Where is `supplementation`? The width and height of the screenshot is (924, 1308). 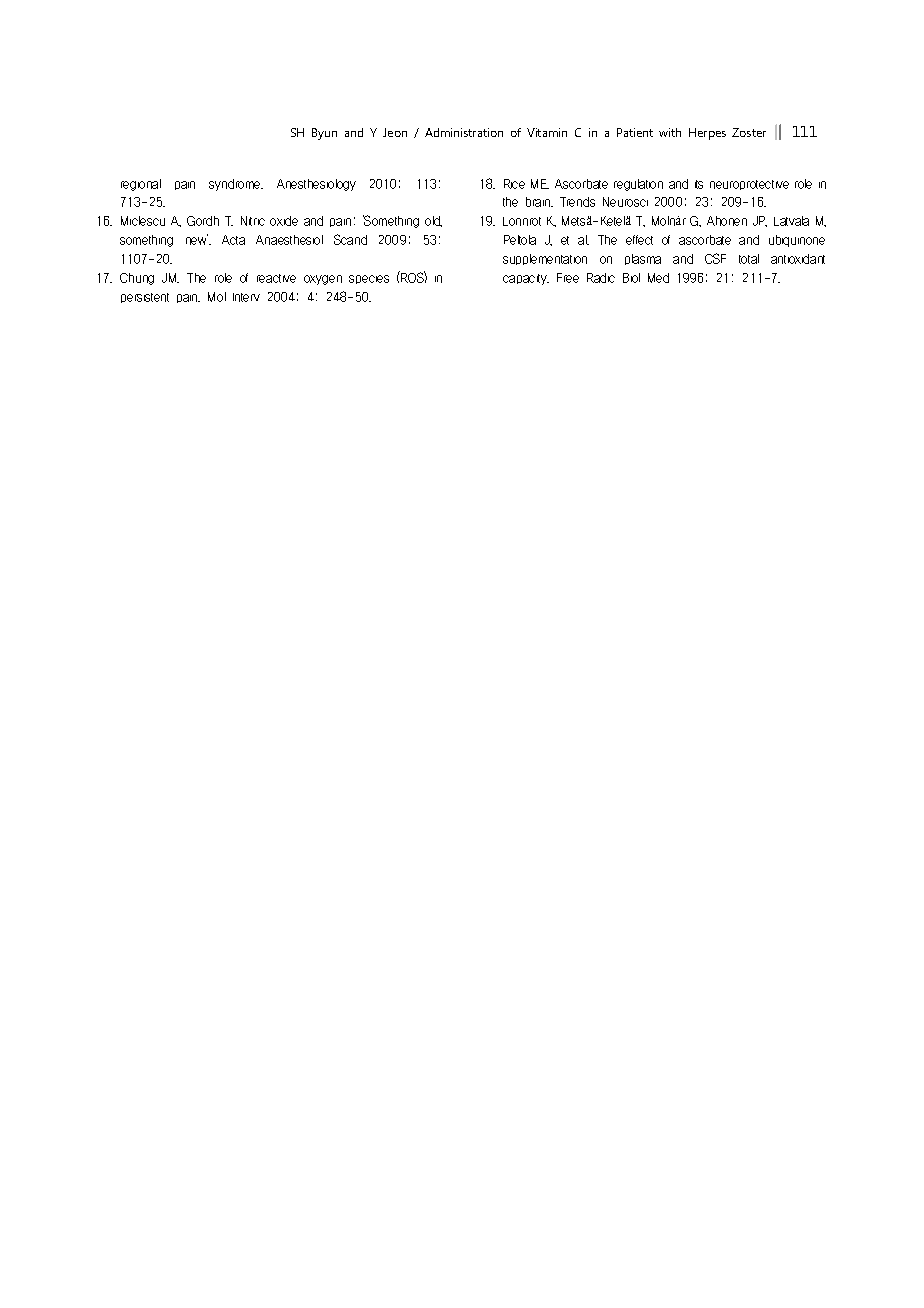
supplementation is located at coordinates (545, 259).
